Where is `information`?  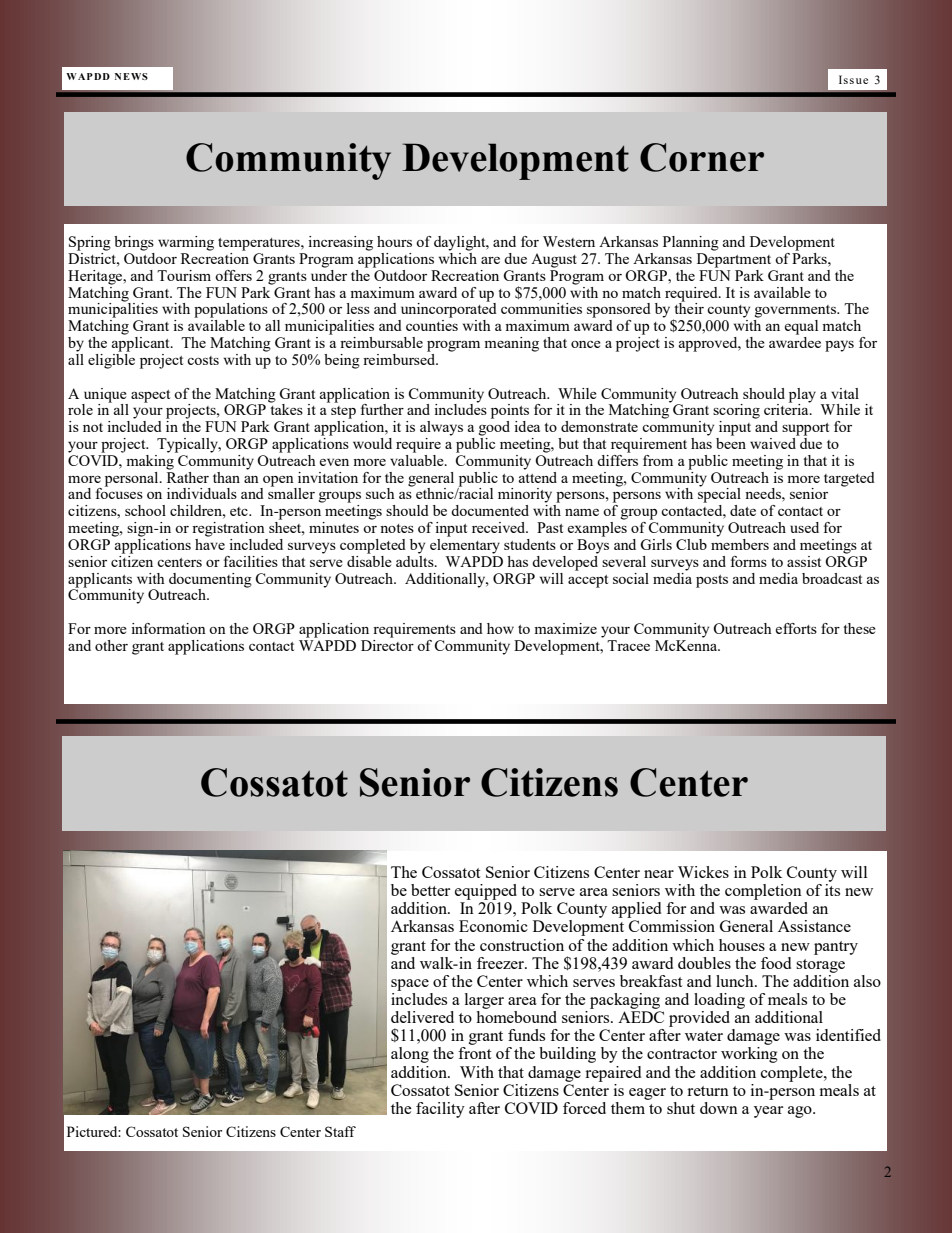 information is located at coordinates (168, 628).
